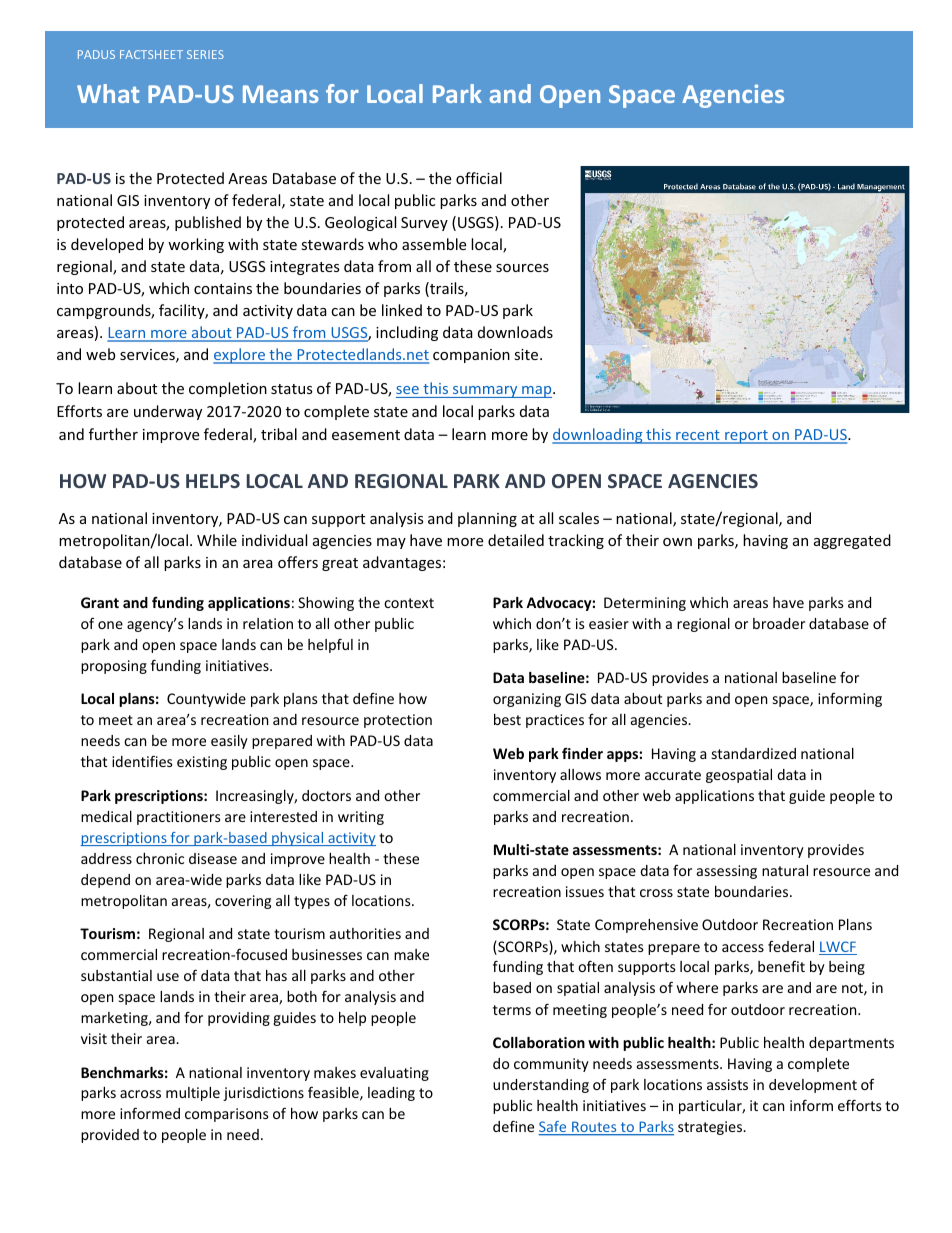 The height and width of the document is (1233, 952). Describe the element at coordinates (479, 178) in the document. I see `official` at that location.
